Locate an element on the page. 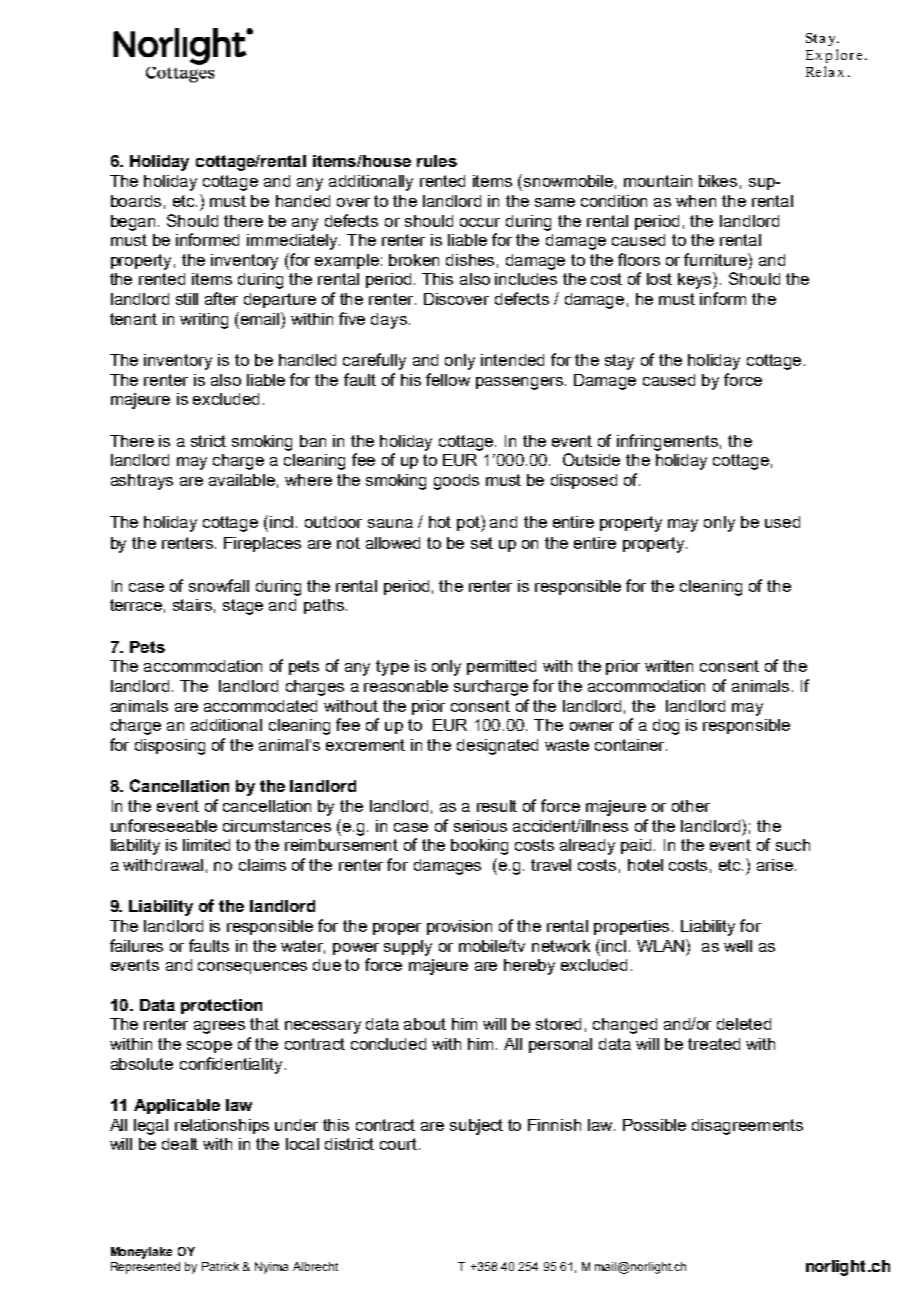 The width and height of the image is (924, 1308). subject is located at coordinates (476, 1127).
